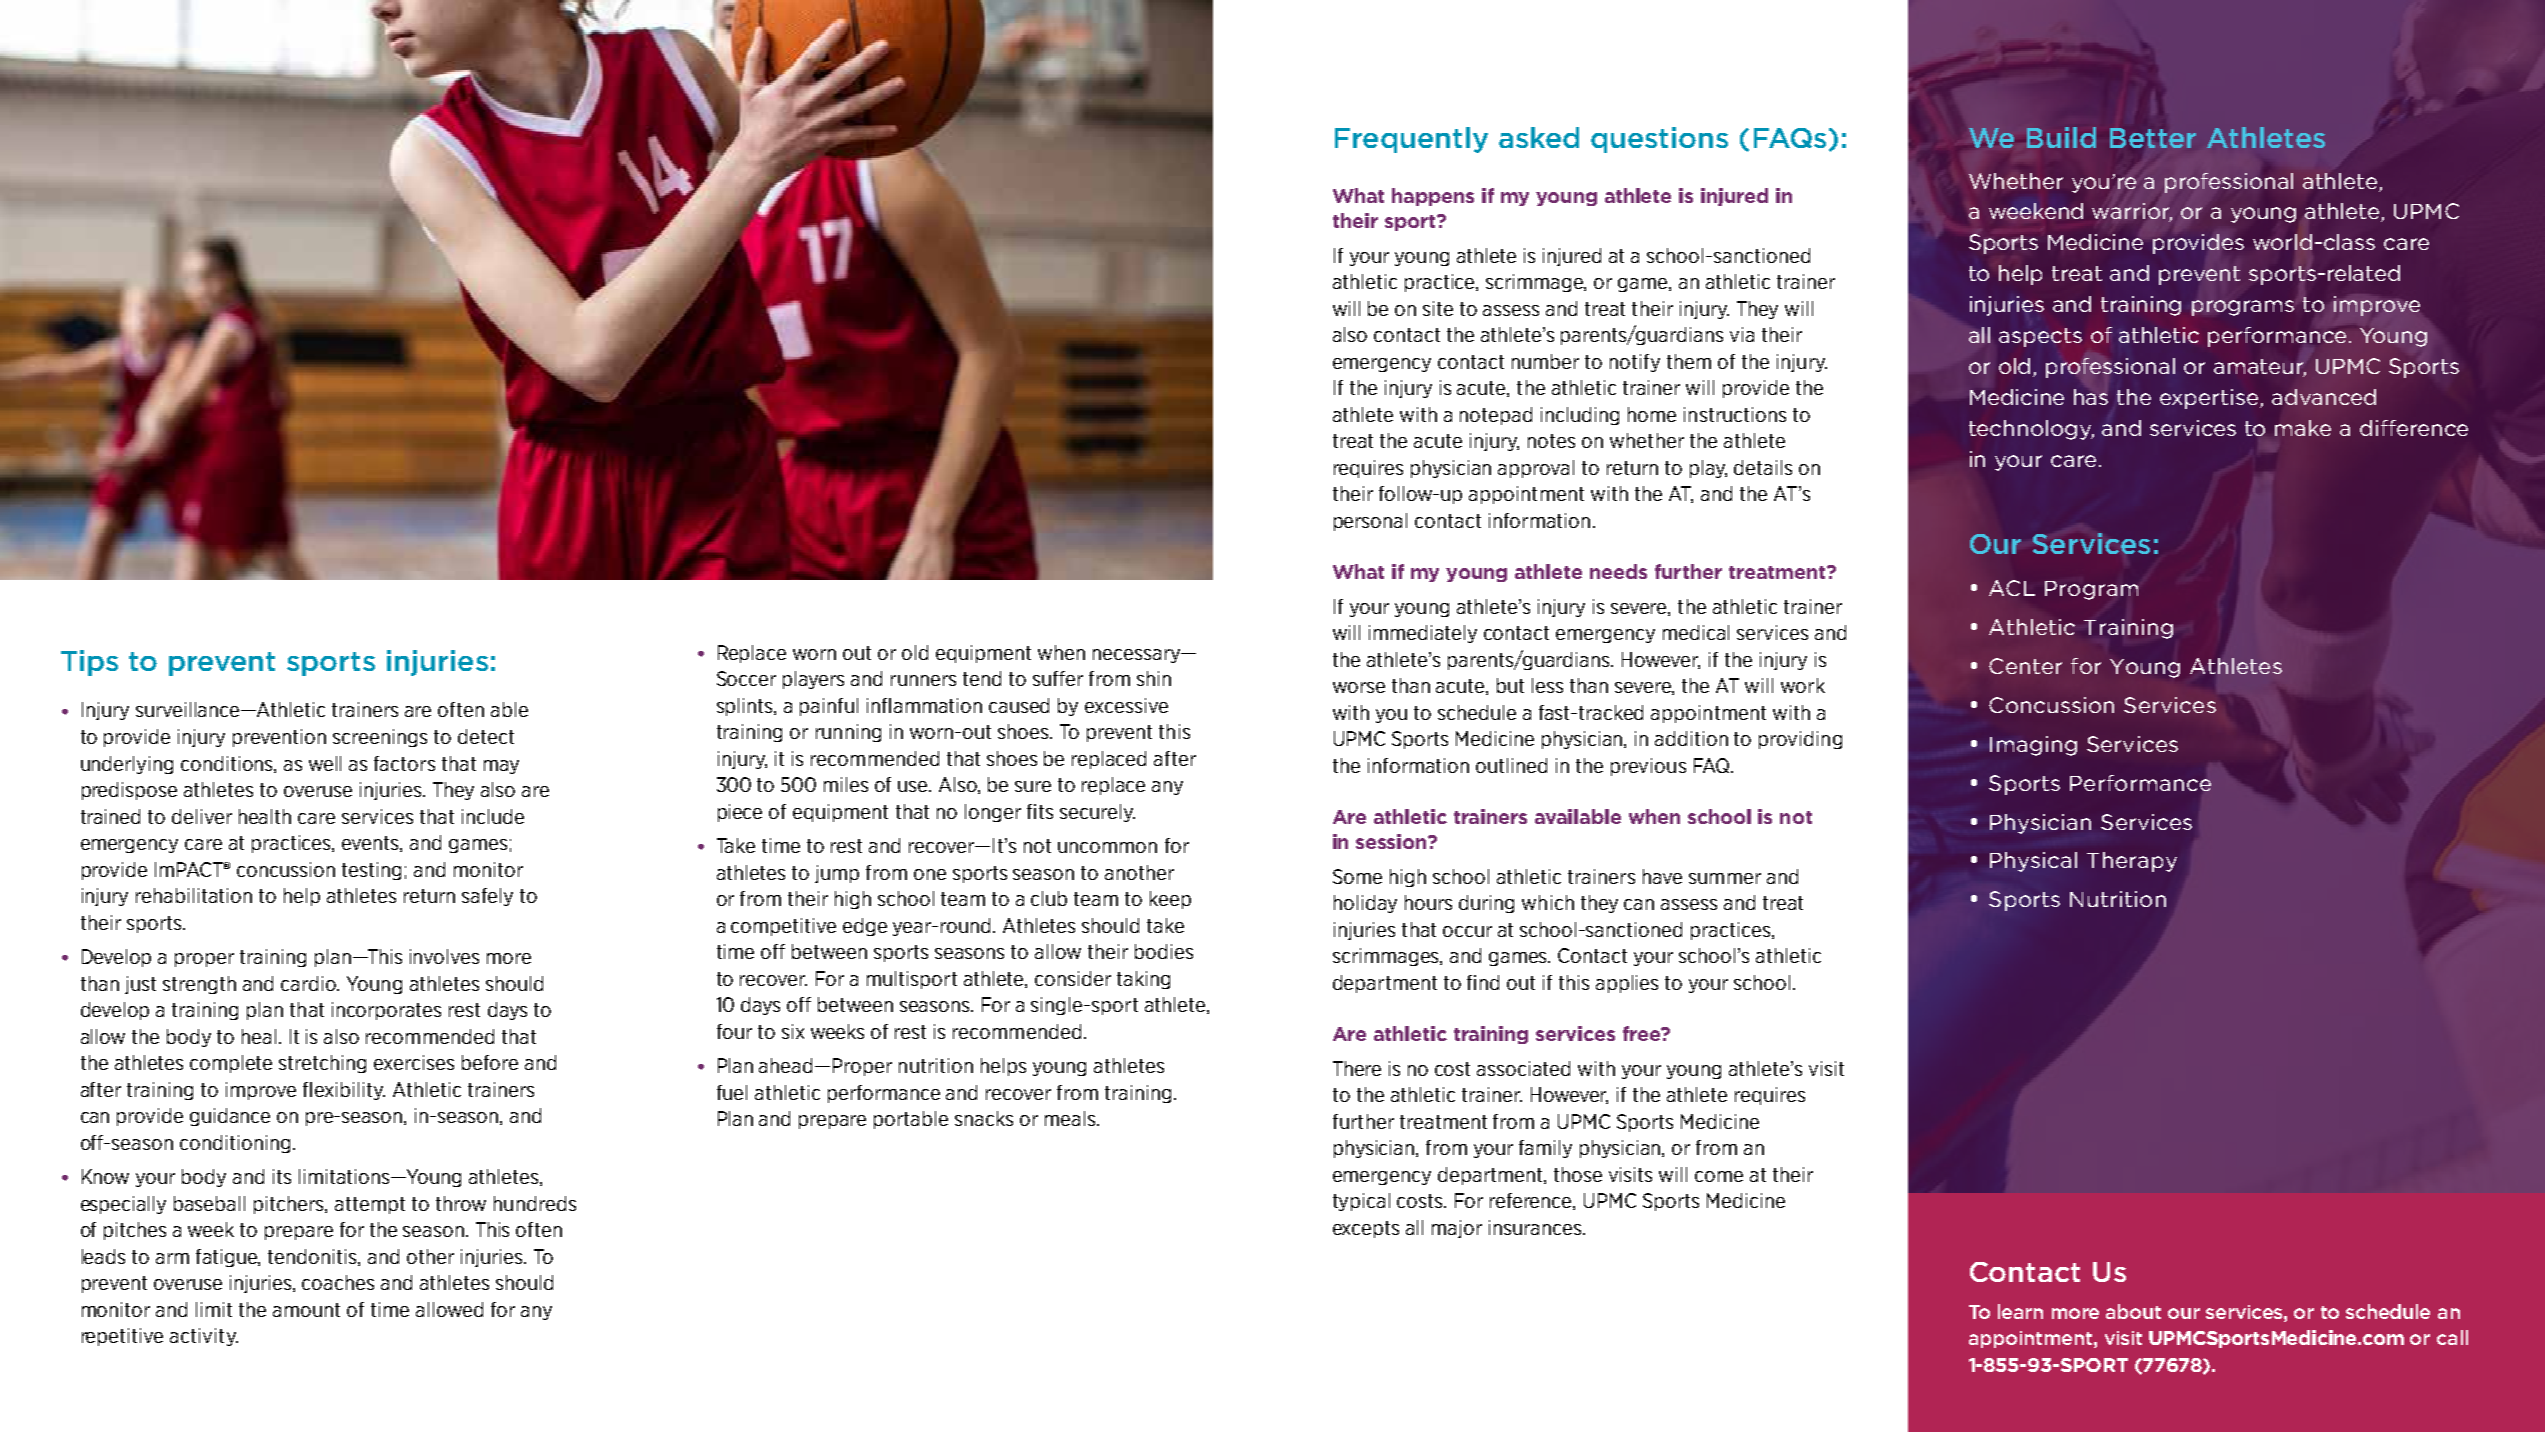 The width and height of the screenshot is (2545, 1432). What do you see at coordinates (1433, 197) in the screenshot?
I see `happens` at bounding box center [1433, 197].
